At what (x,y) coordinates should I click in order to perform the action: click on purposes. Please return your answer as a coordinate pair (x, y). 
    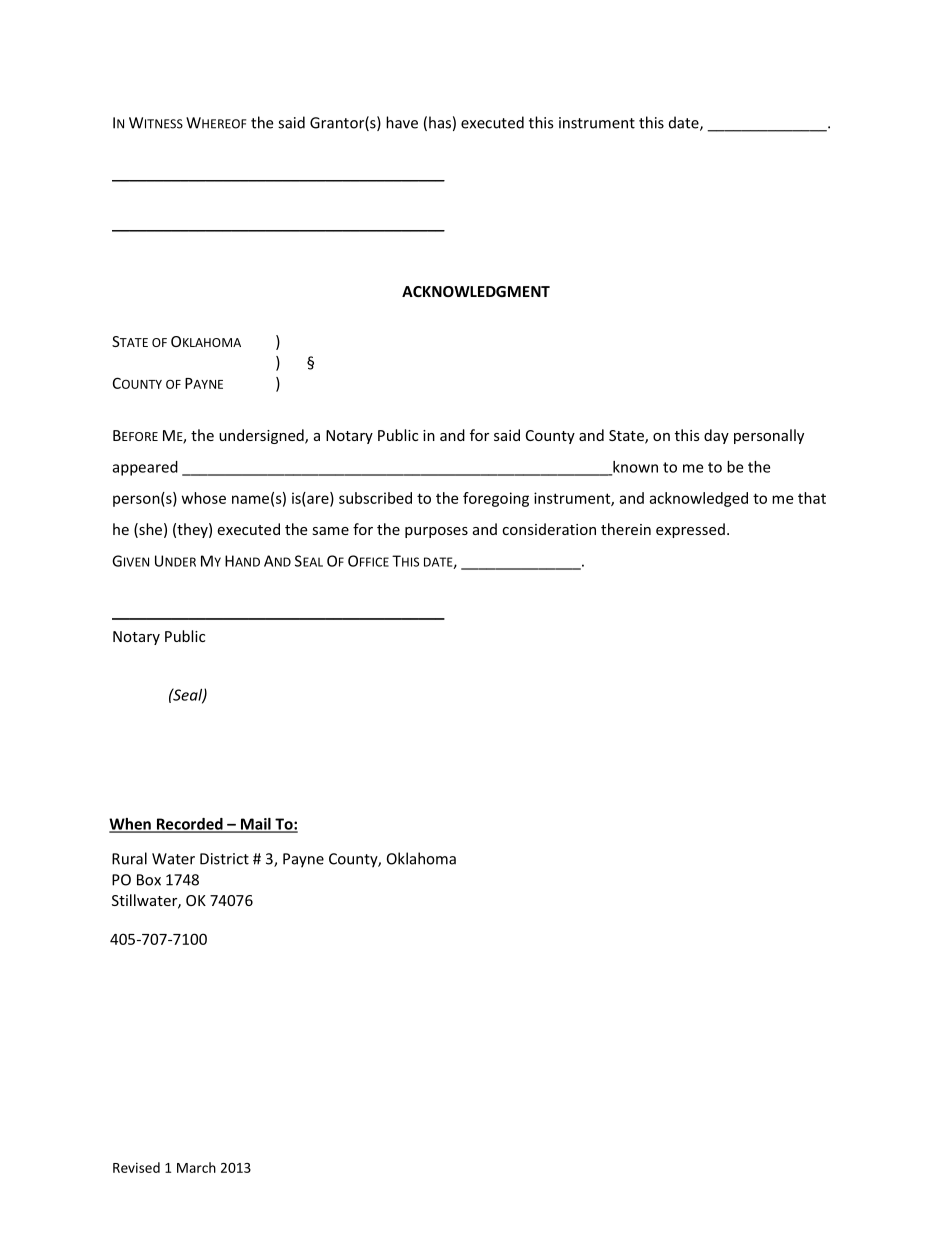
    Looking at the image, I should click on (436, 532).
